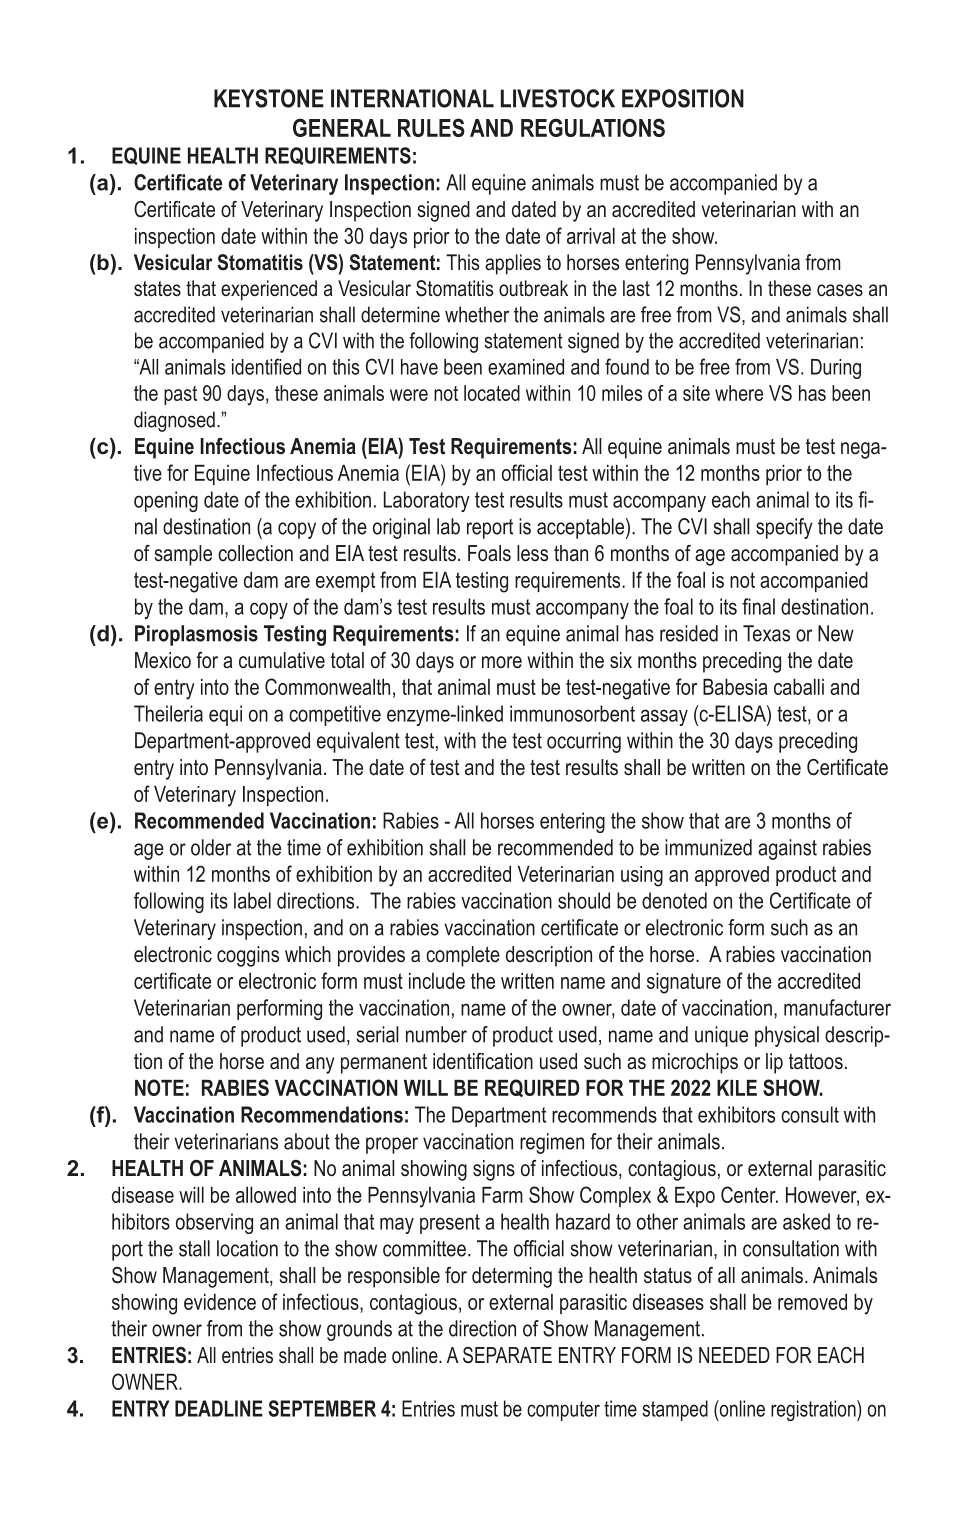 The width and height of the screenshot is (980, 1515). Describe the element at coordinates (507, 1355) in the screenshot. I see `SEPARATE` at that location.
